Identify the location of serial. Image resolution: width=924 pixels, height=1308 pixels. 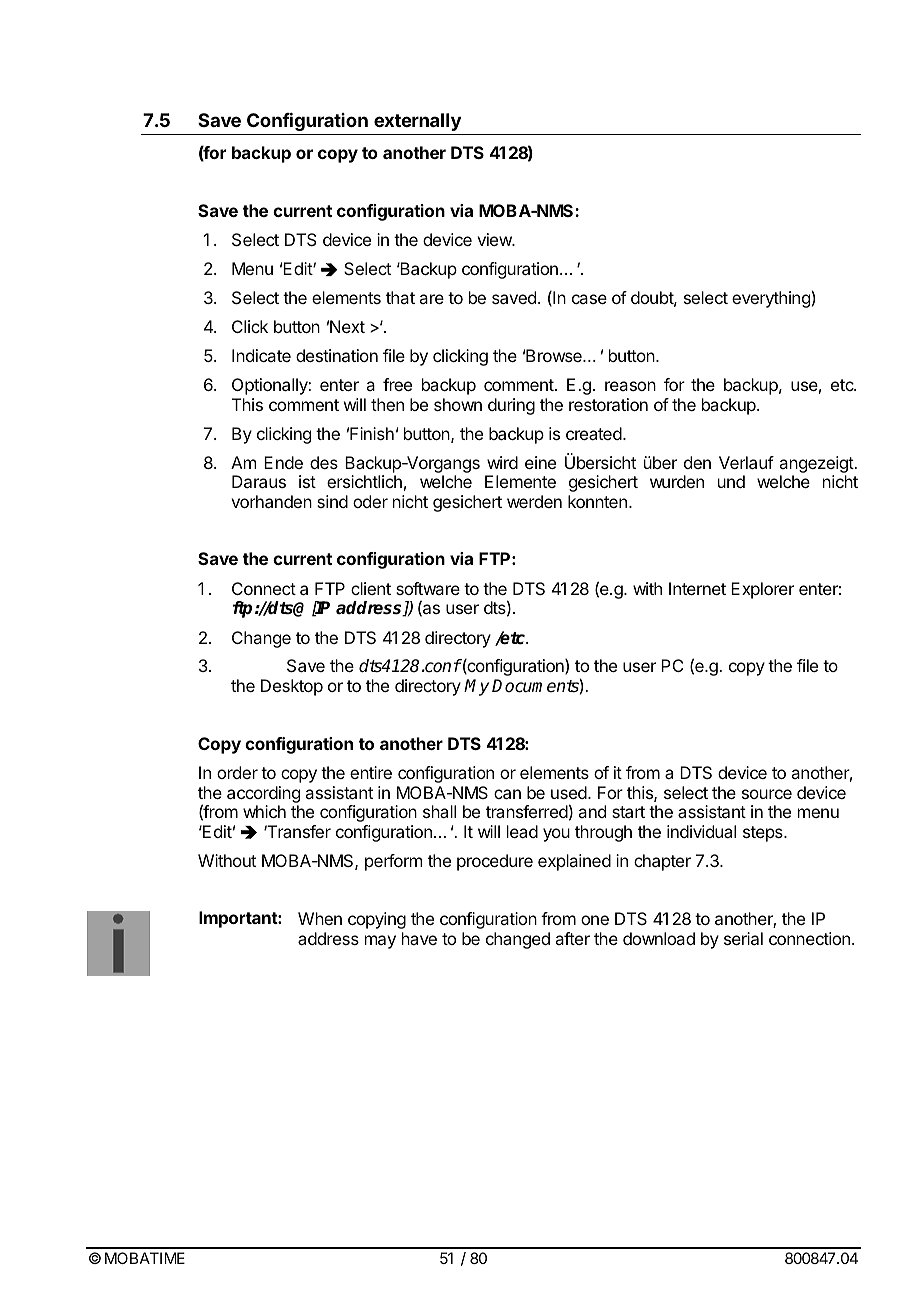
(743, 938).
